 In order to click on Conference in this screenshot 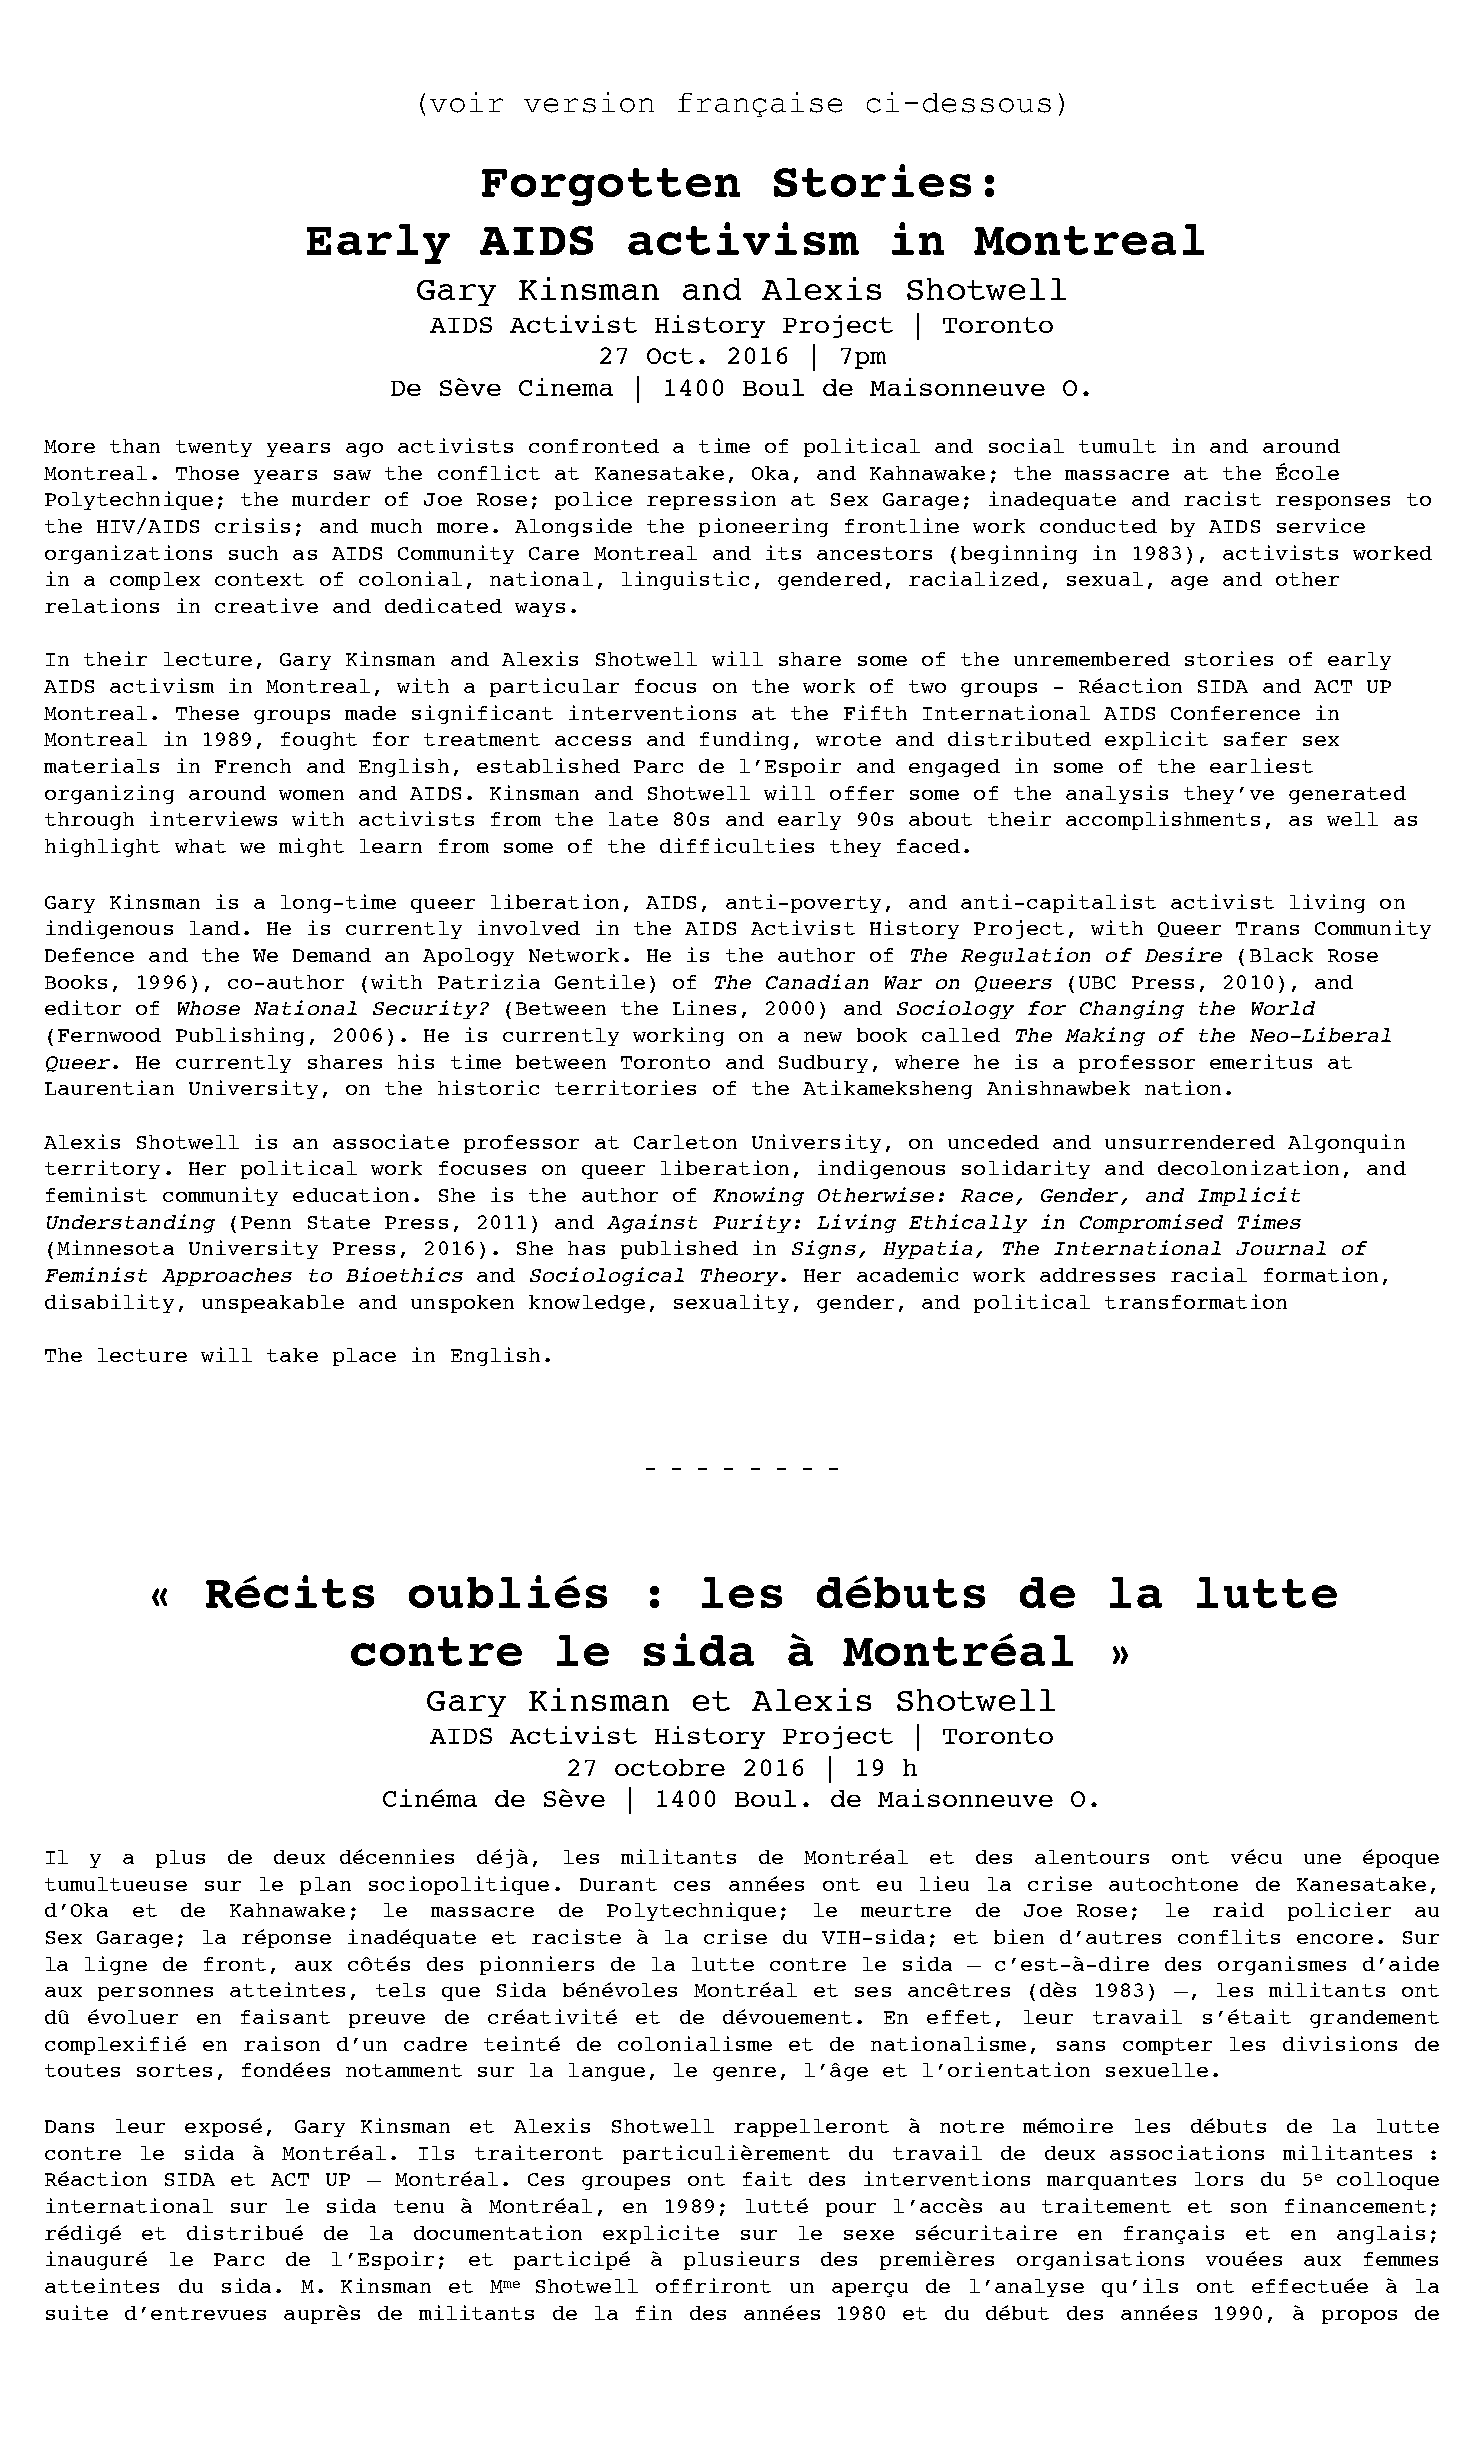, I will do `click(1235, 713)`.
